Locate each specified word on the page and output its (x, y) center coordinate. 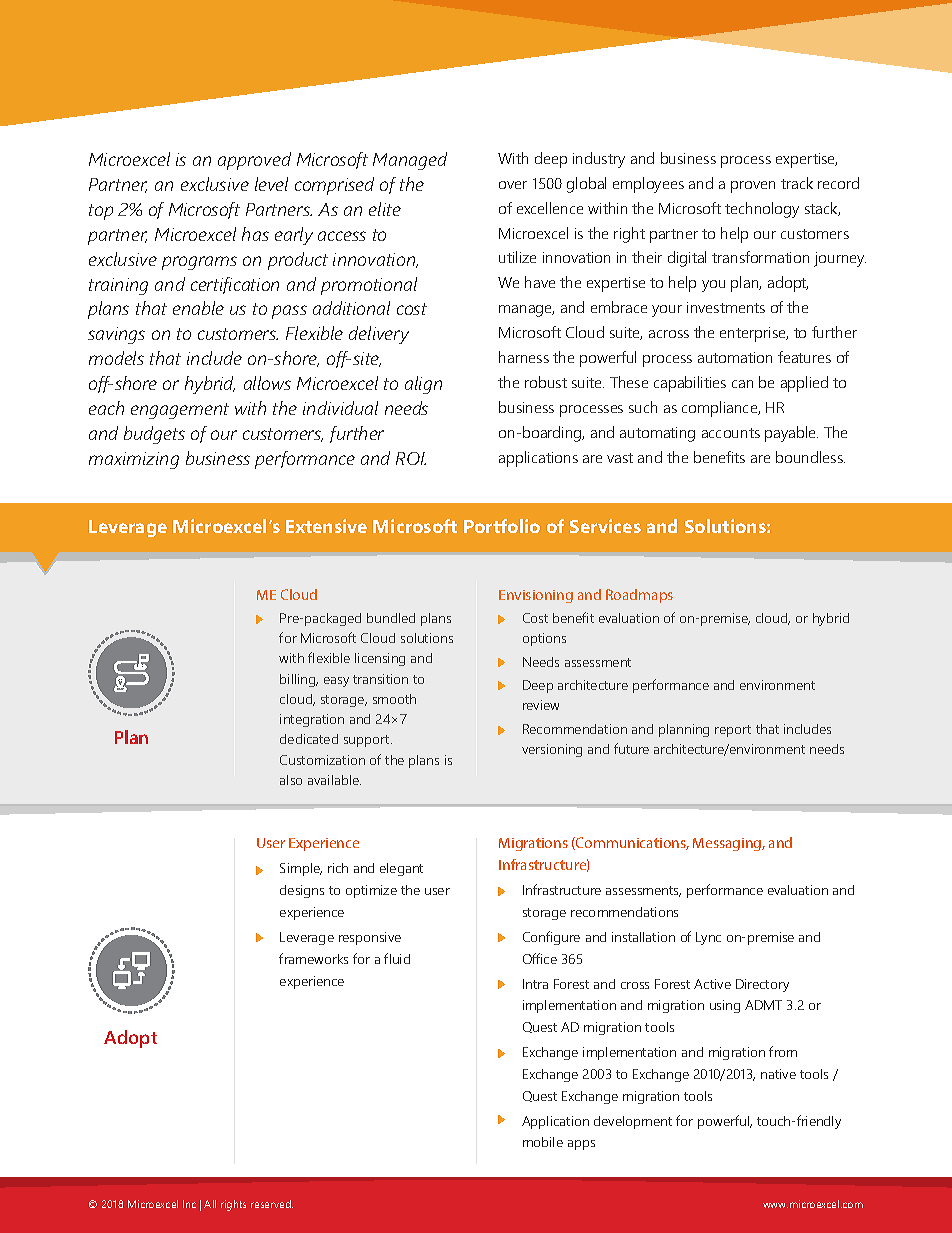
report (733, 731)
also (291, 780)
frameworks (313, 958)
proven (753, 187)
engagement (180, 411)
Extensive (326, 526)
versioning (552, 750)
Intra (535, 984)
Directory (762, 985)
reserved (272, 1204)
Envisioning (536, 596)
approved (254, 161)
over (513, 185)
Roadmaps (639, 596)
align (423, 385)
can (742, 384)
